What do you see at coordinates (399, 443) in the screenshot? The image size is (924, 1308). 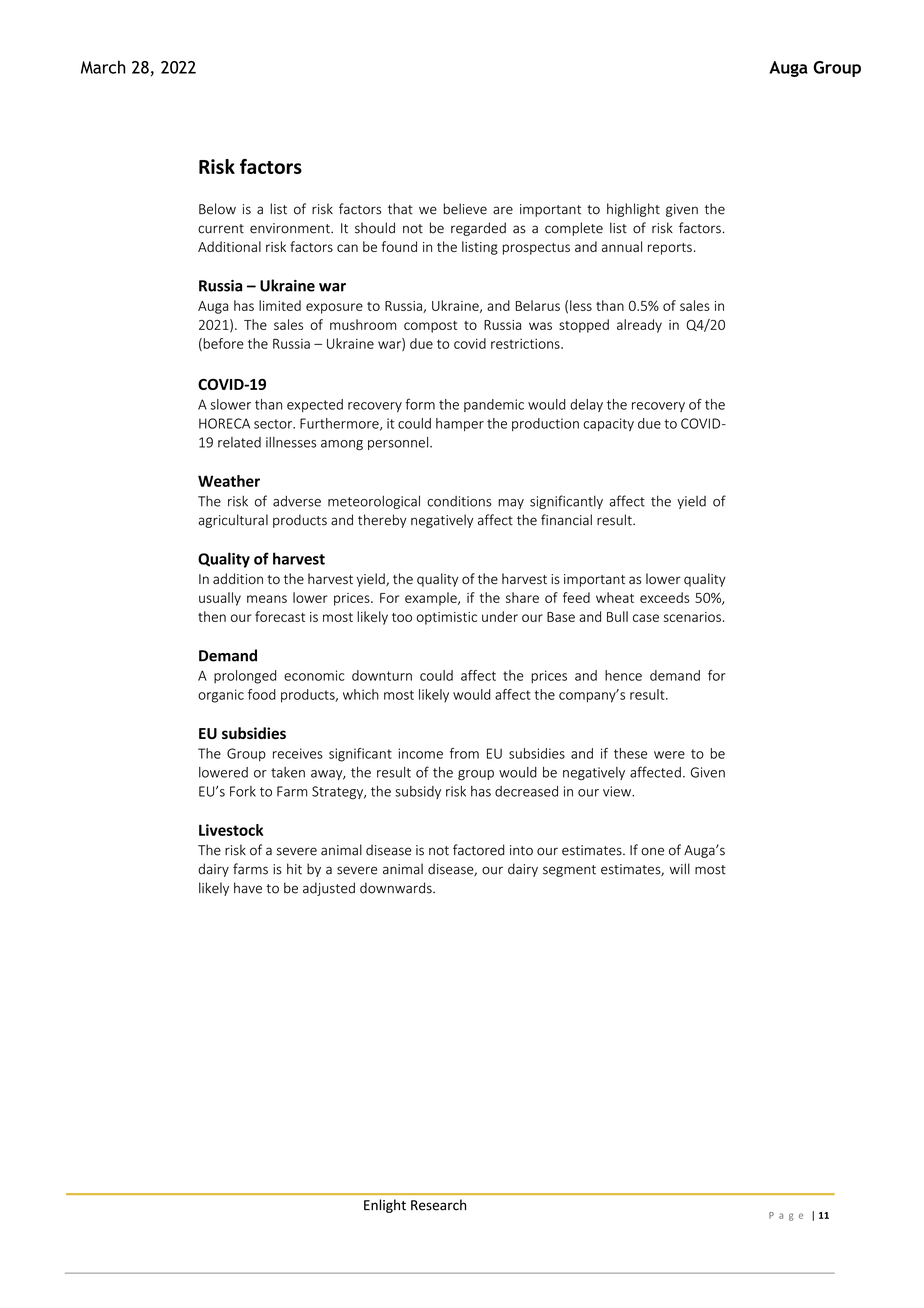 I see `personnel` at bounding box center [399, 443].
